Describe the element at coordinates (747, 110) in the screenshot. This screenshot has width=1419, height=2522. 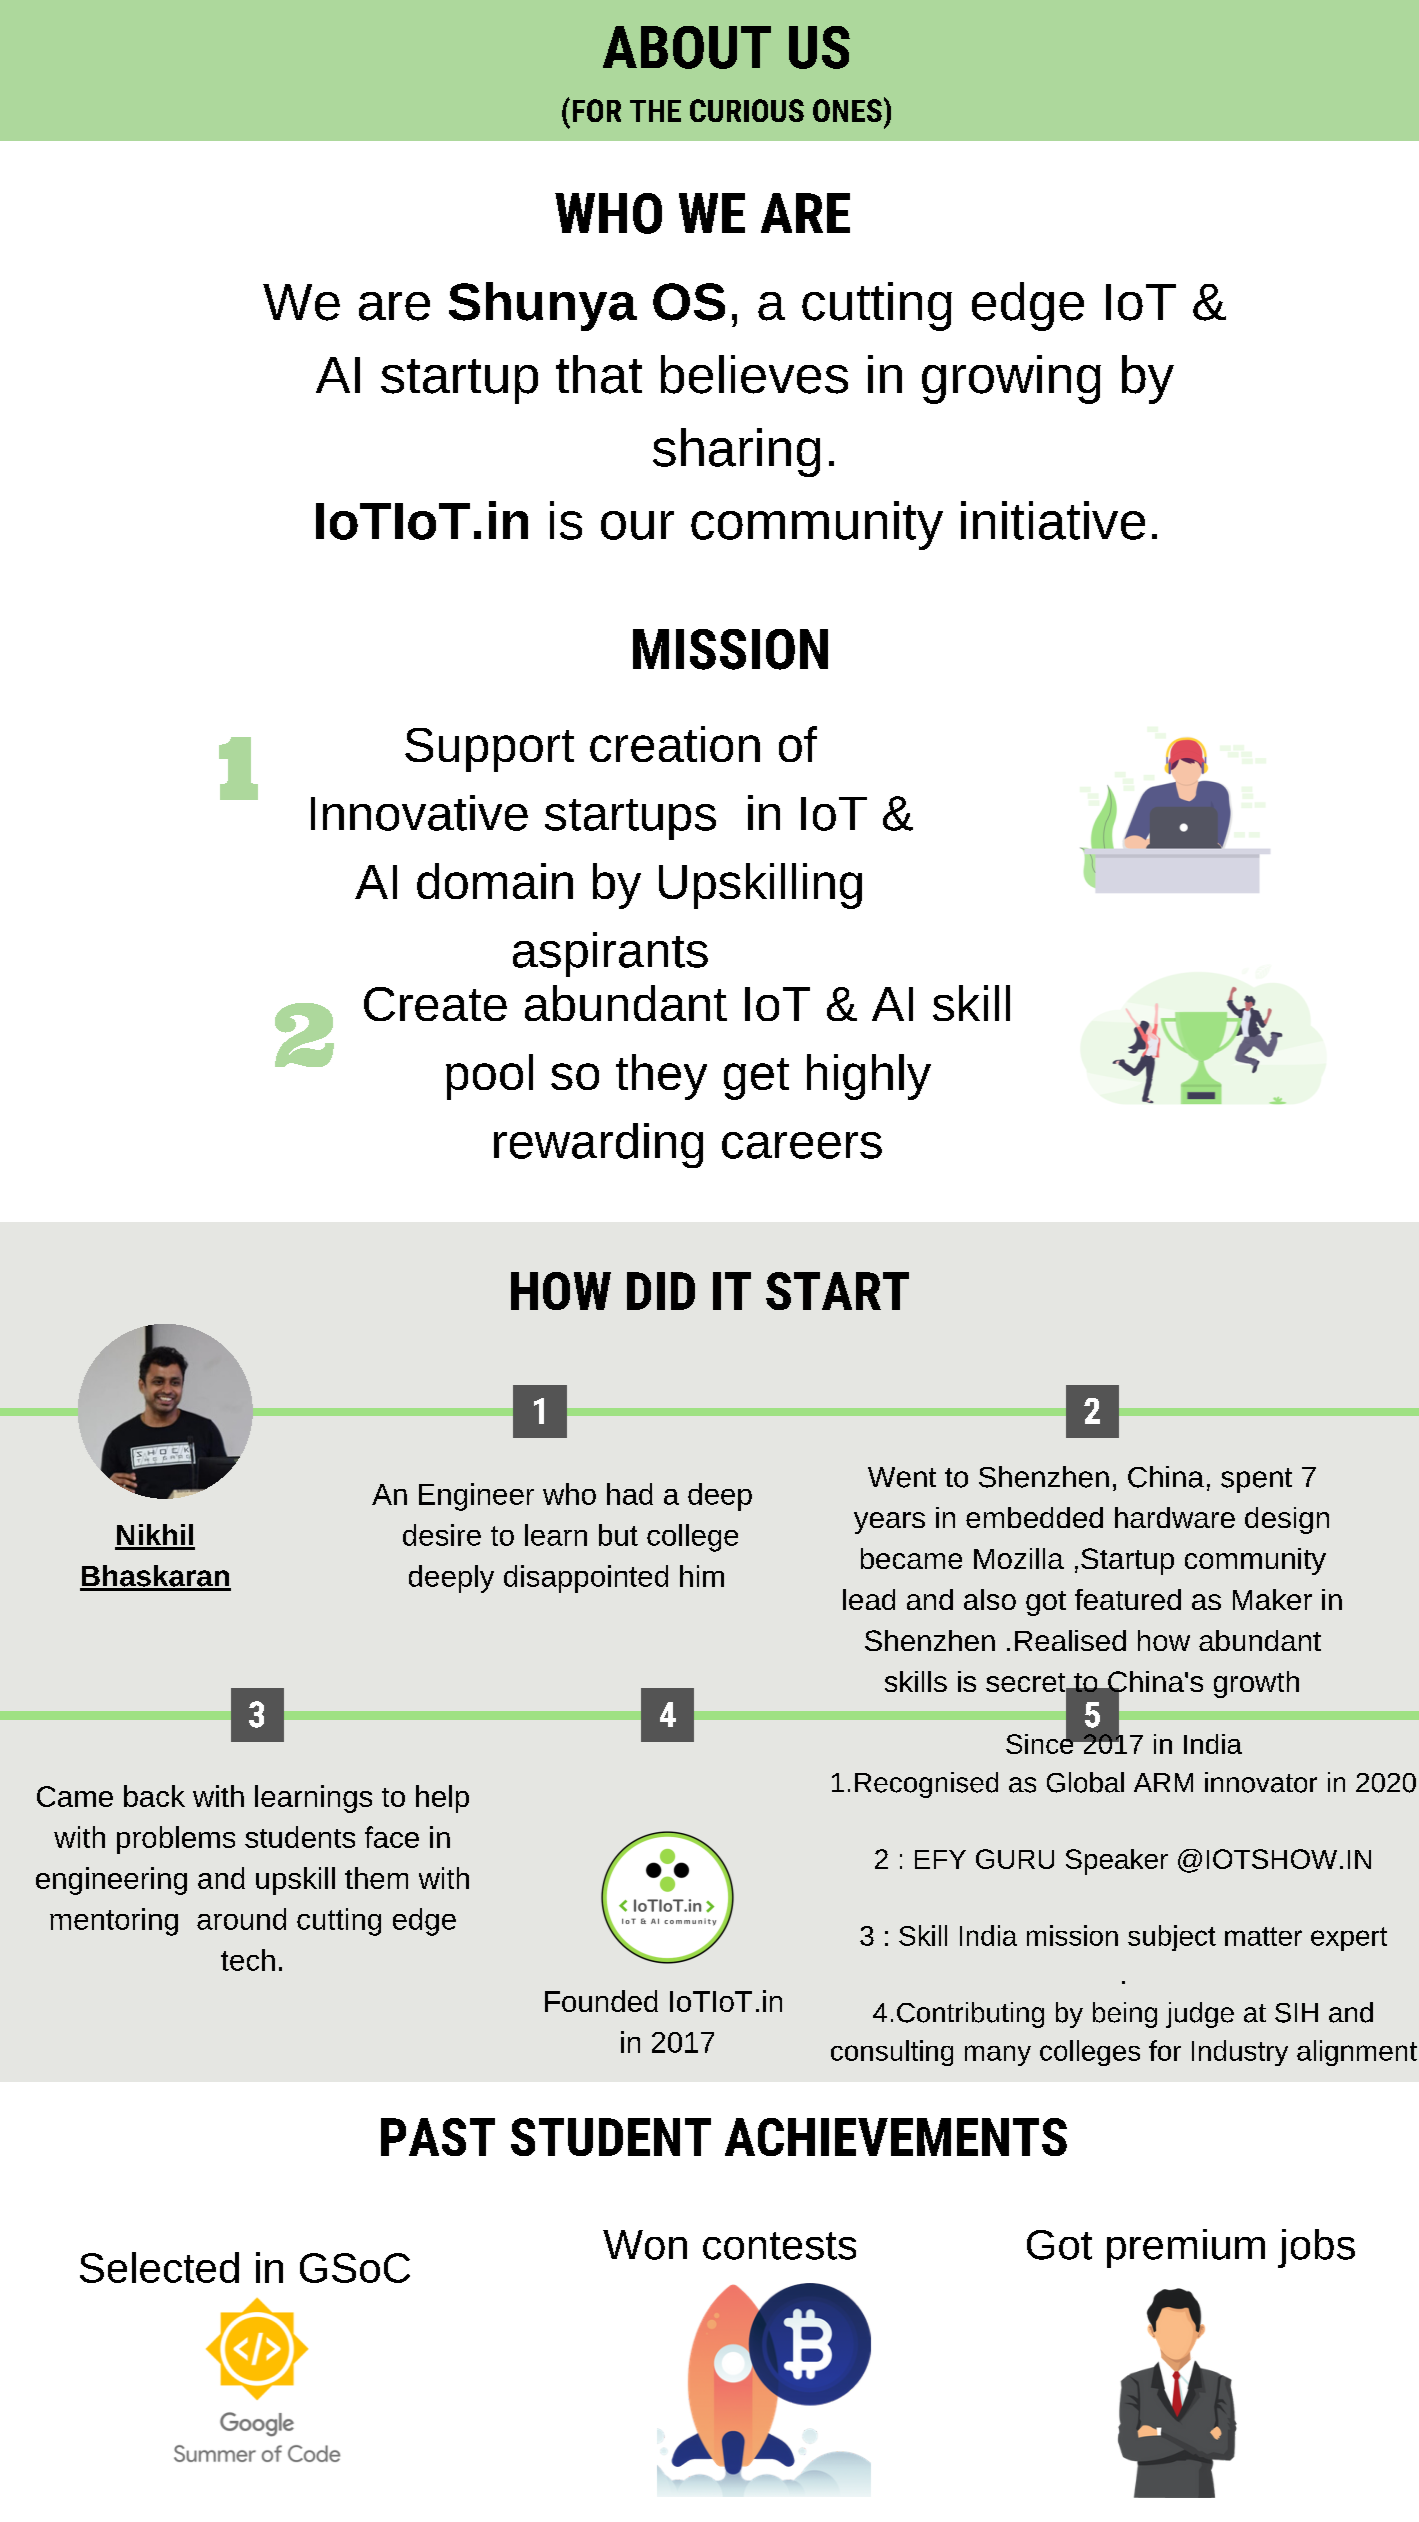
I see `CURIOUS` at that location.
